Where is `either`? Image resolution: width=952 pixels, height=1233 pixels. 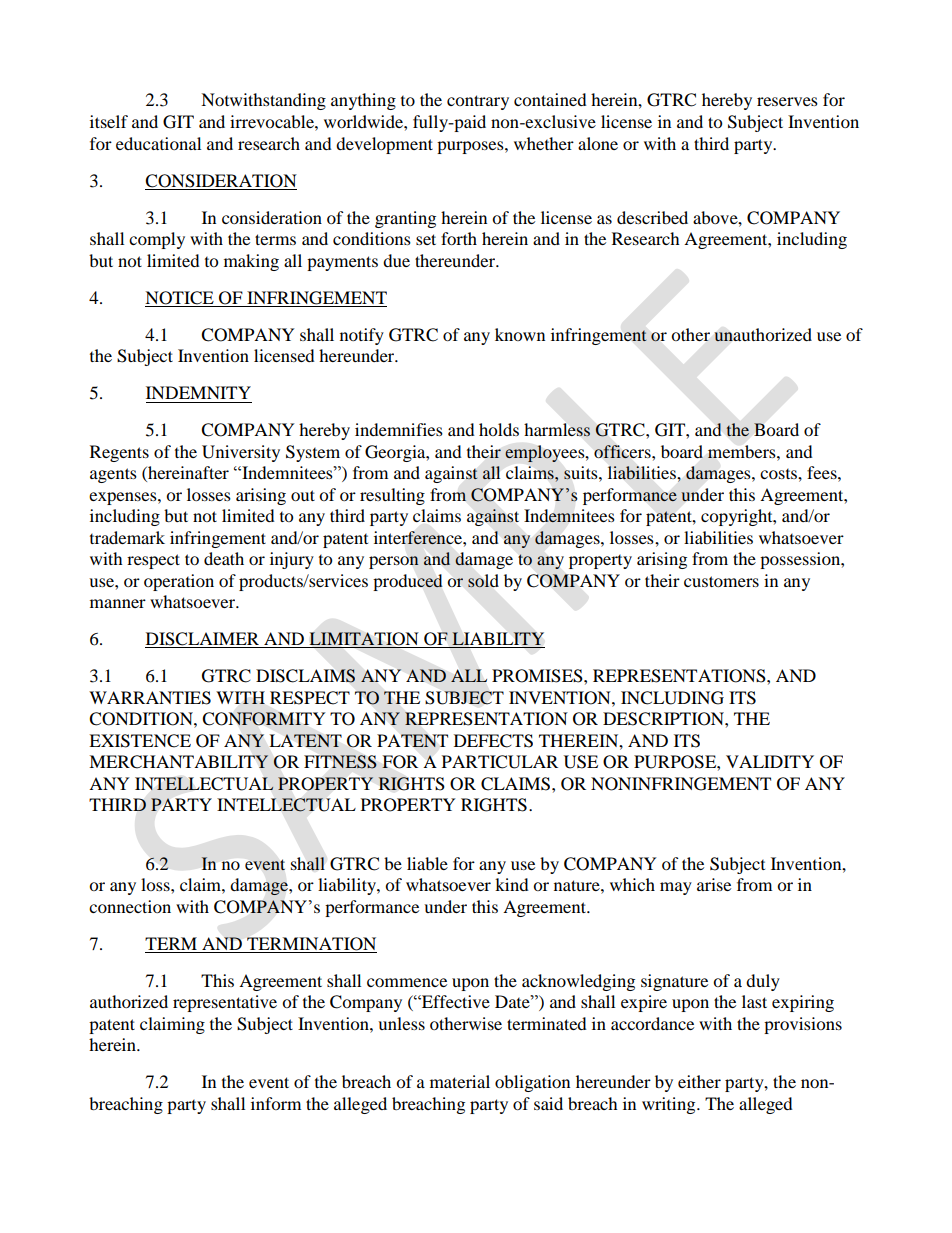 either is located at coordinates (699, 1081).
